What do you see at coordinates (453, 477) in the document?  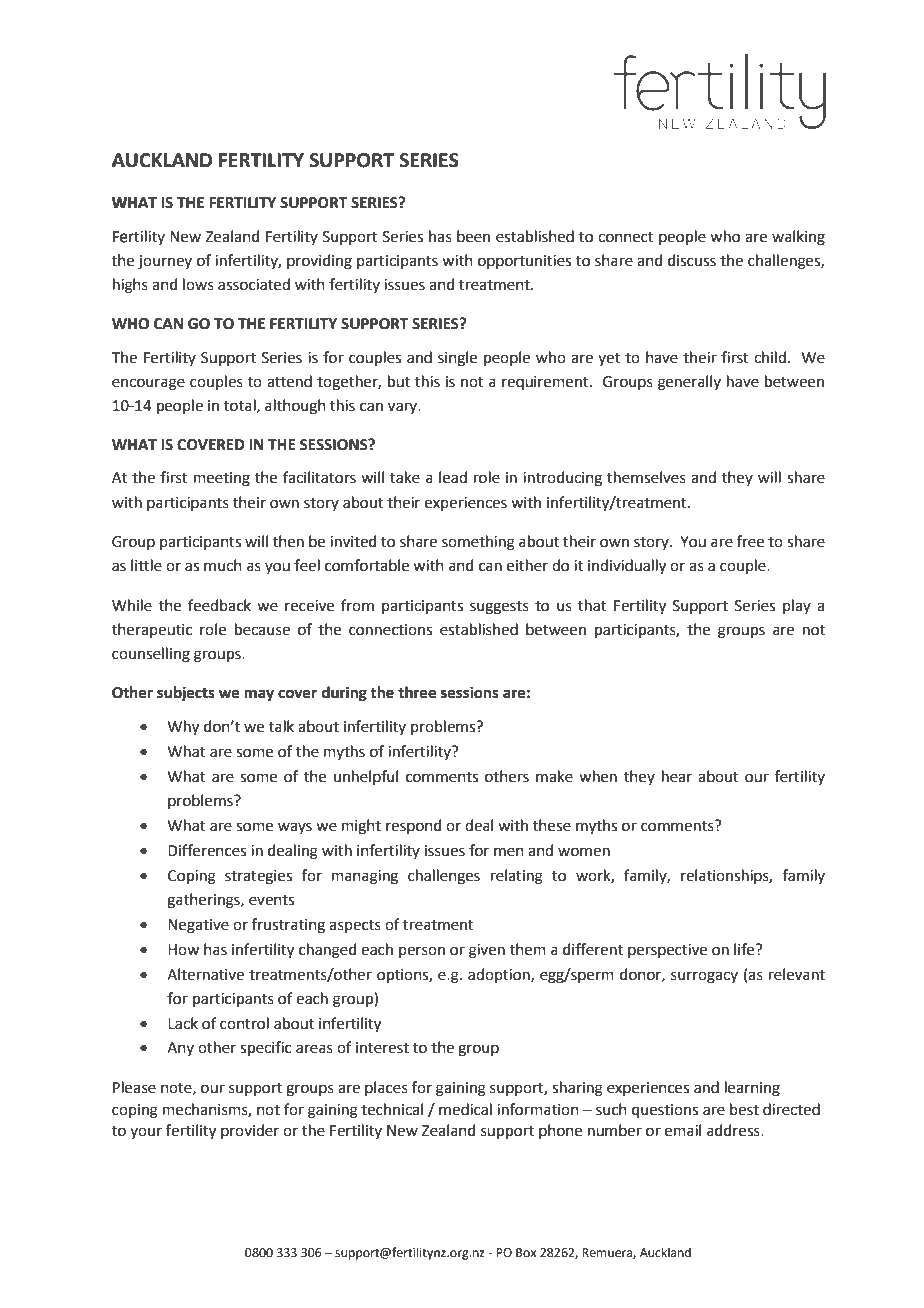 I see `lead` at bounding box center [453, 477].
